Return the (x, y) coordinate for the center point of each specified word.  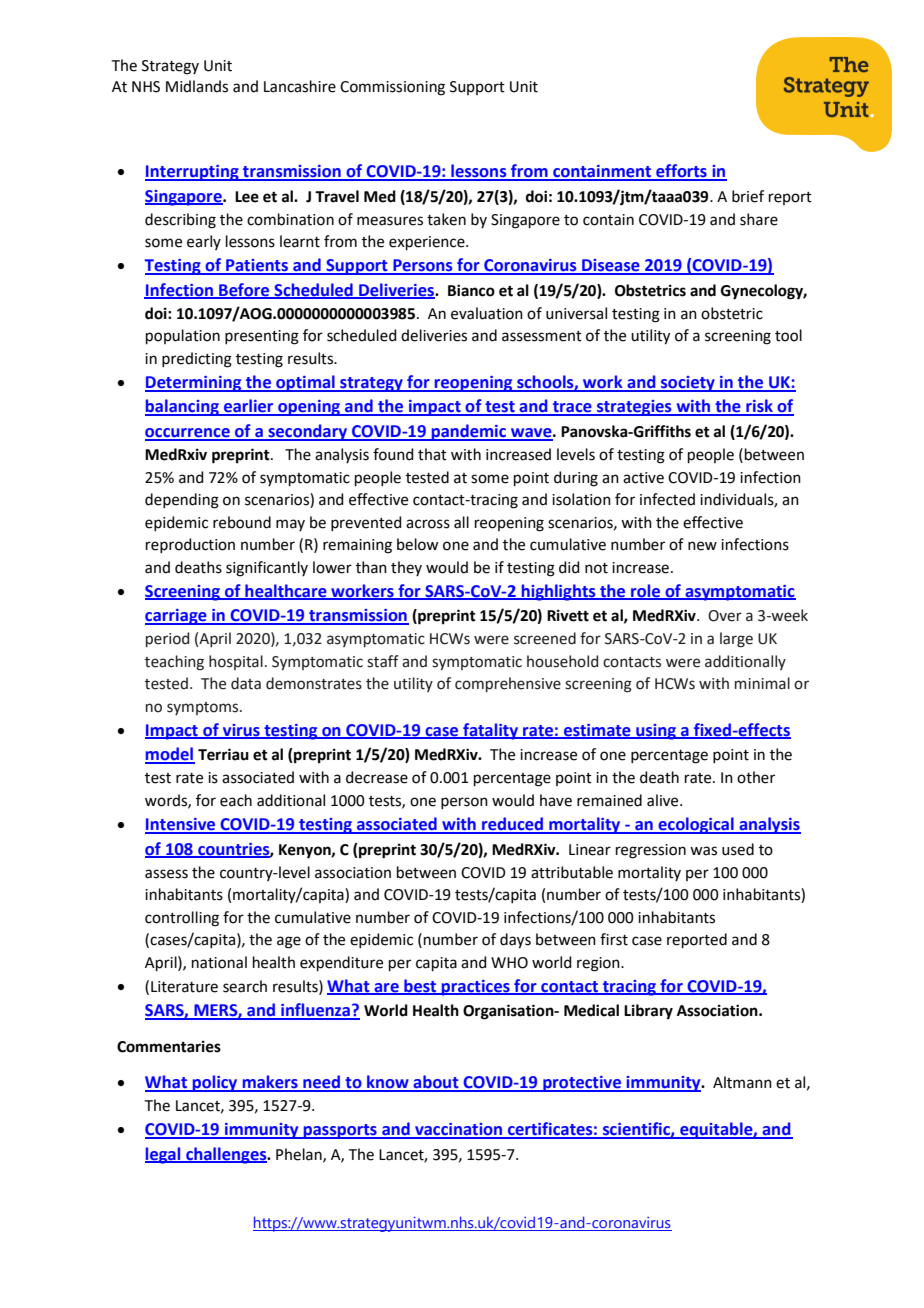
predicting (197, 360)
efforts (681, 172)
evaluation (487, 313)
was (703, 851)
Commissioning (392, 88)
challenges (226, 1155)
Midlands (197, 86)
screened (545, 638)
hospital (236, 662)
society (688, 384)
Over (725, 616)
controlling (182, 919)
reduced (513, 825)
